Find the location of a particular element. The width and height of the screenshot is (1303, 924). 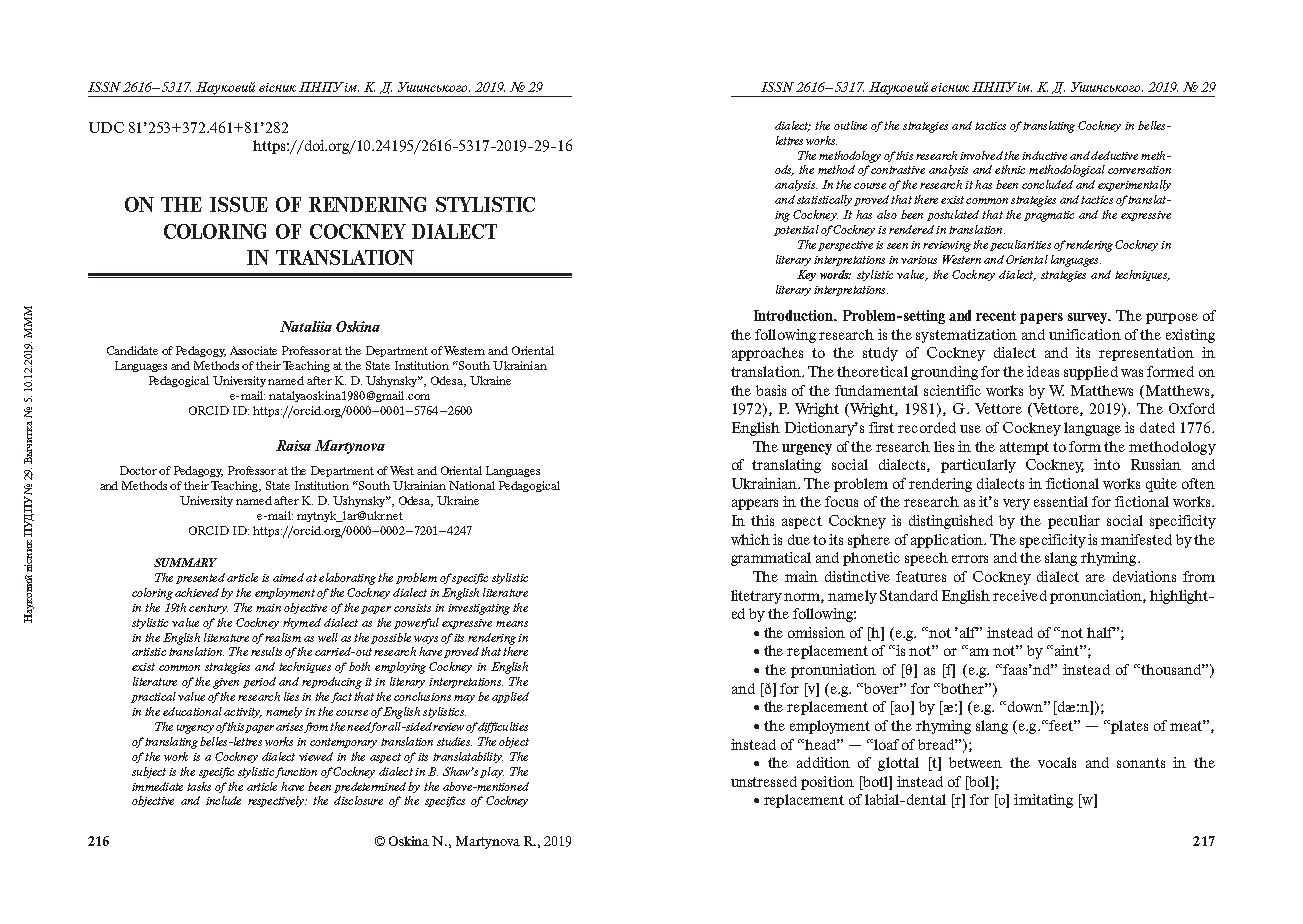

aimed is located at coordinates (288, 577).
